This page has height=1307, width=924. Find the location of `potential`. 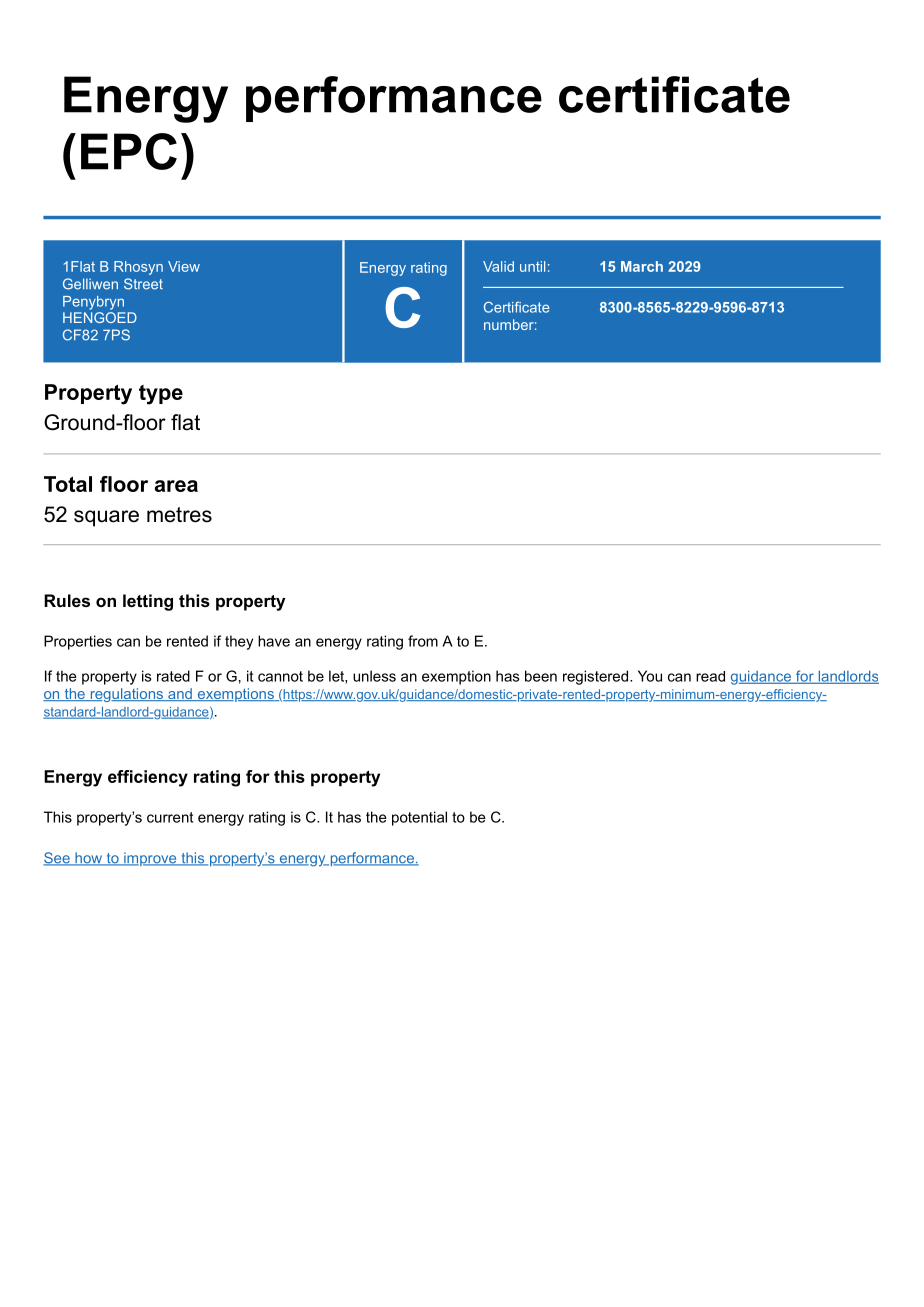

potential is located at coordinates (419, 818).
